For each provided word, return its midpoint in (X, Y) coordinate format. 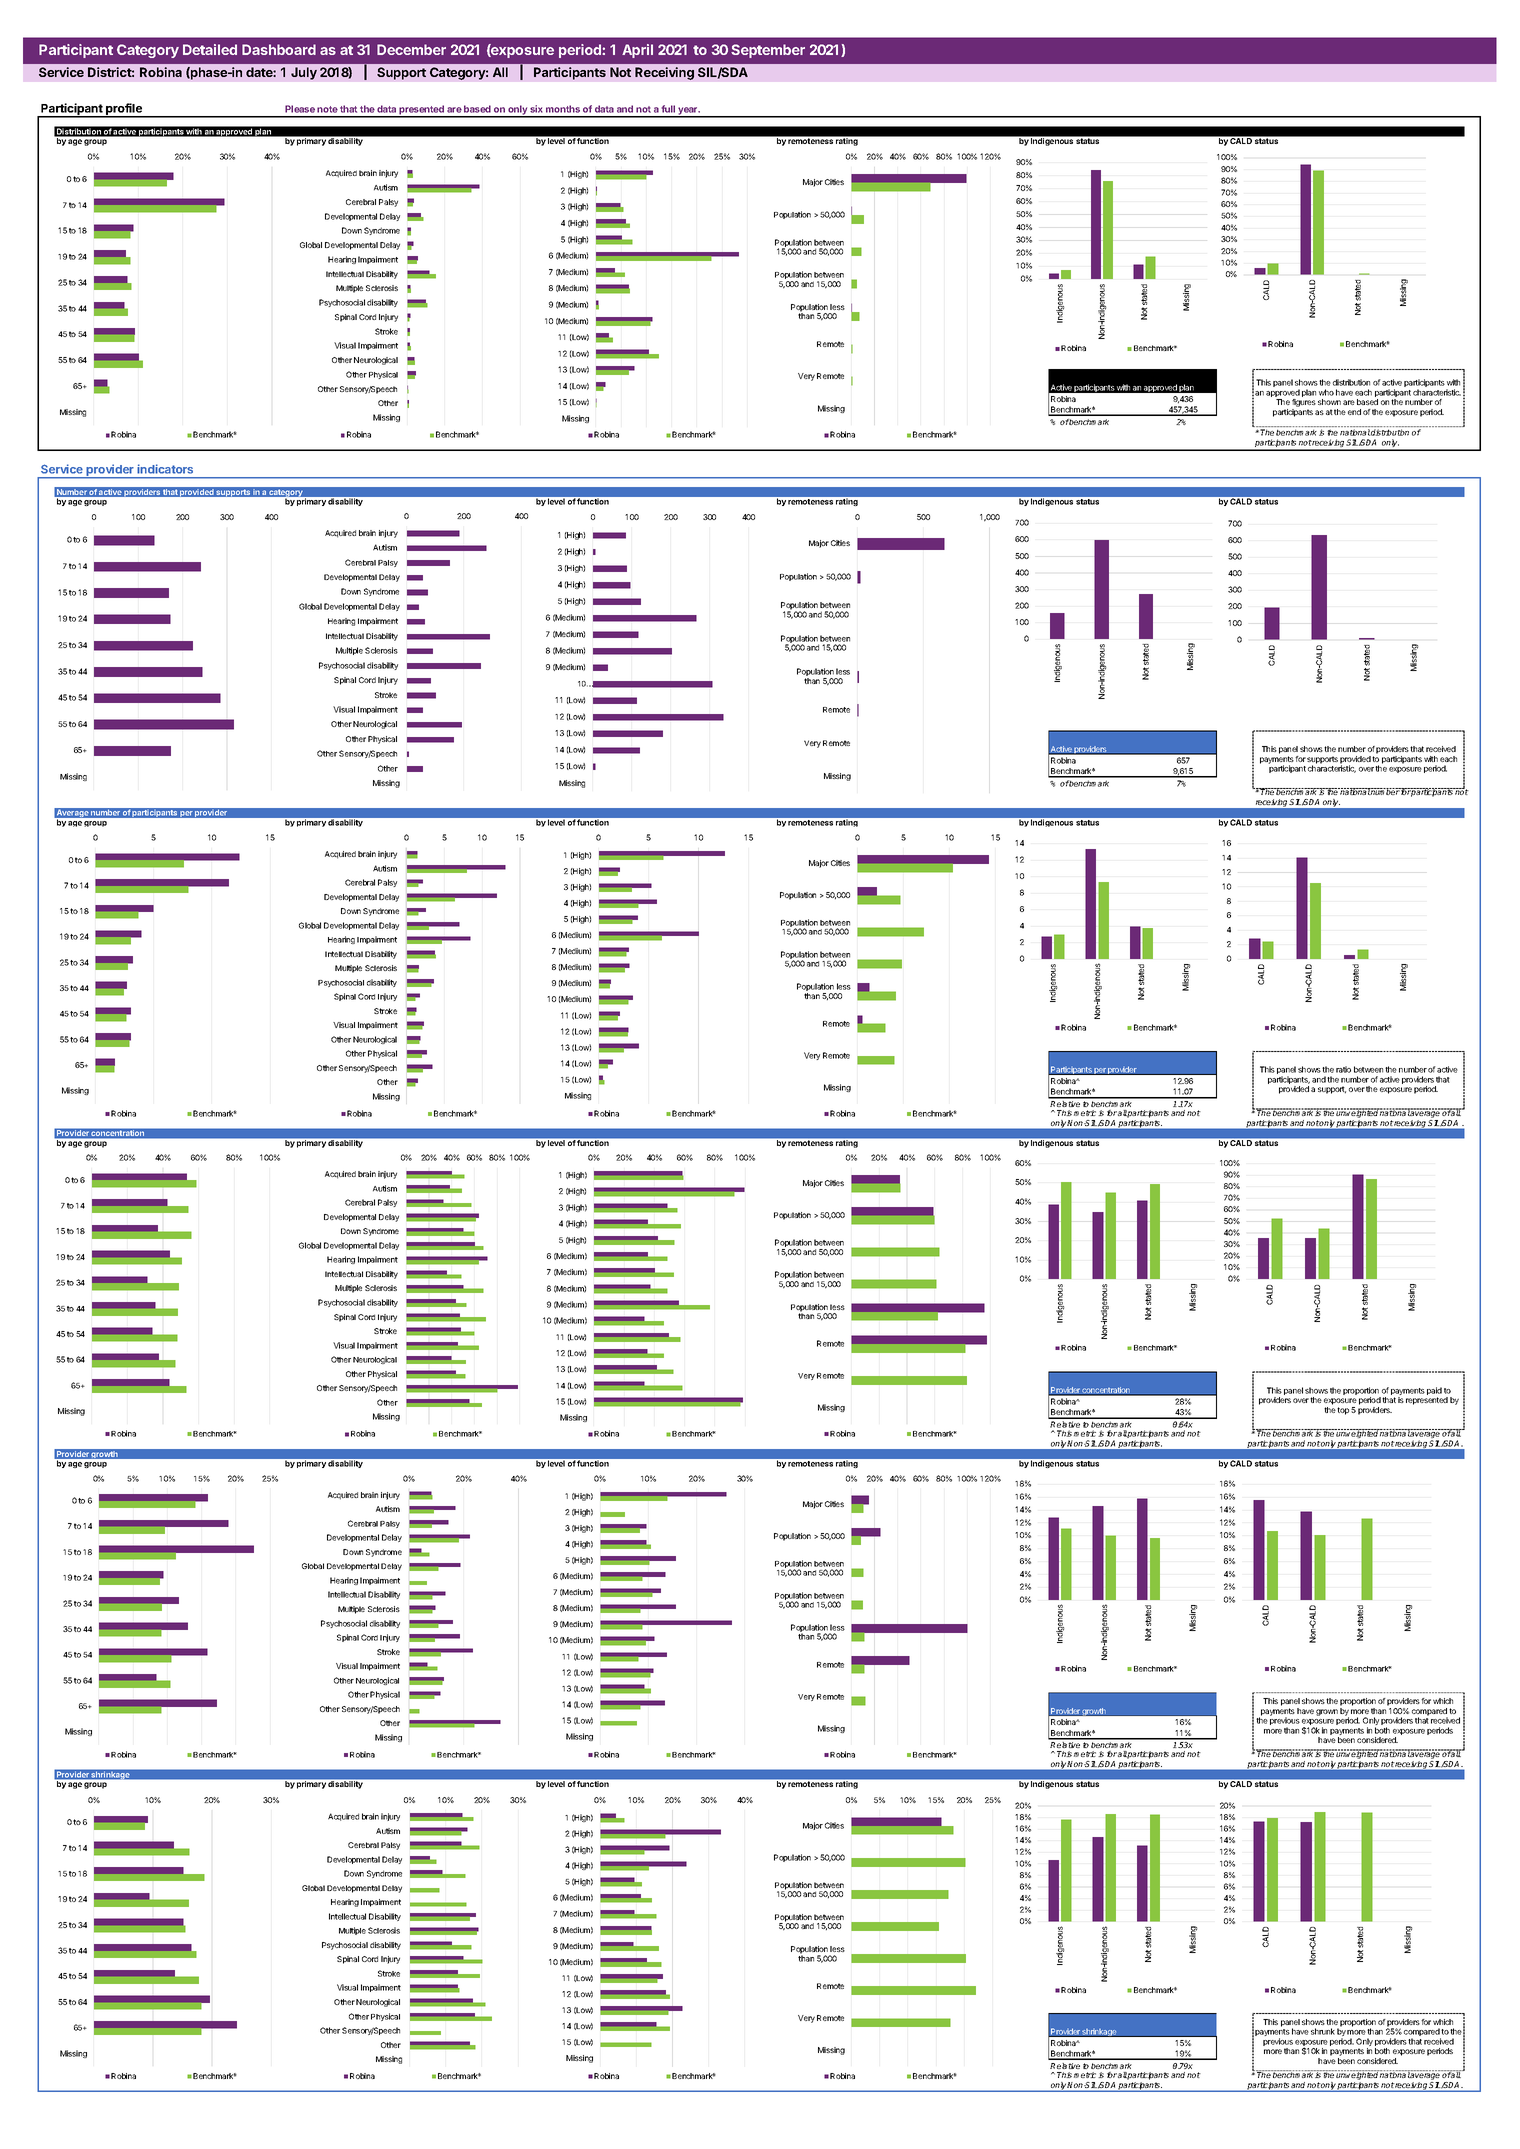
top (1343, 1411)
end (1354, 412)
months (563, 109)
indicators (165, 469)
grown (1327, 1712)
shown (1329, 402)
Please (300, 109)
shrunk (1323, 2031)
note (327, 109)
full (668, 109)
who (1326, 392)
